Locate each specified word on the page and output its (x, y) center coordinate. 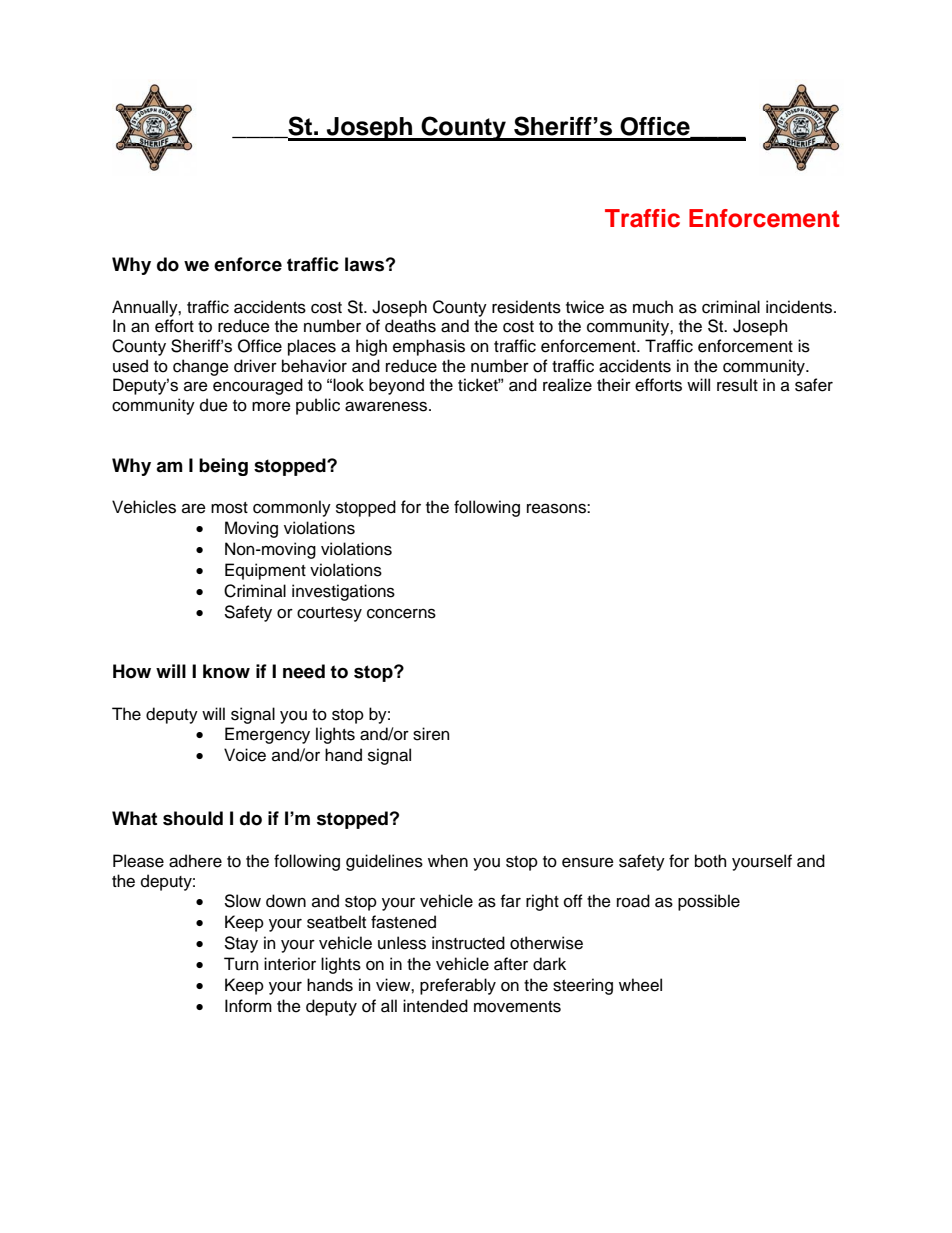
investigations (343, 592)
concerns (401, 613)
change (201, 367)
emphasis (429, 347)
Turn (241, 964)
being (223, 467)
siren (431, 734)
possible (709, 902)
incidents (800, 307)
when (448, 861)
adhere (195, 861)
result (737, 385)
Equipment (265, 571)
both (710, 861)
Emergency (267, 735)
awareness (387, 406)
